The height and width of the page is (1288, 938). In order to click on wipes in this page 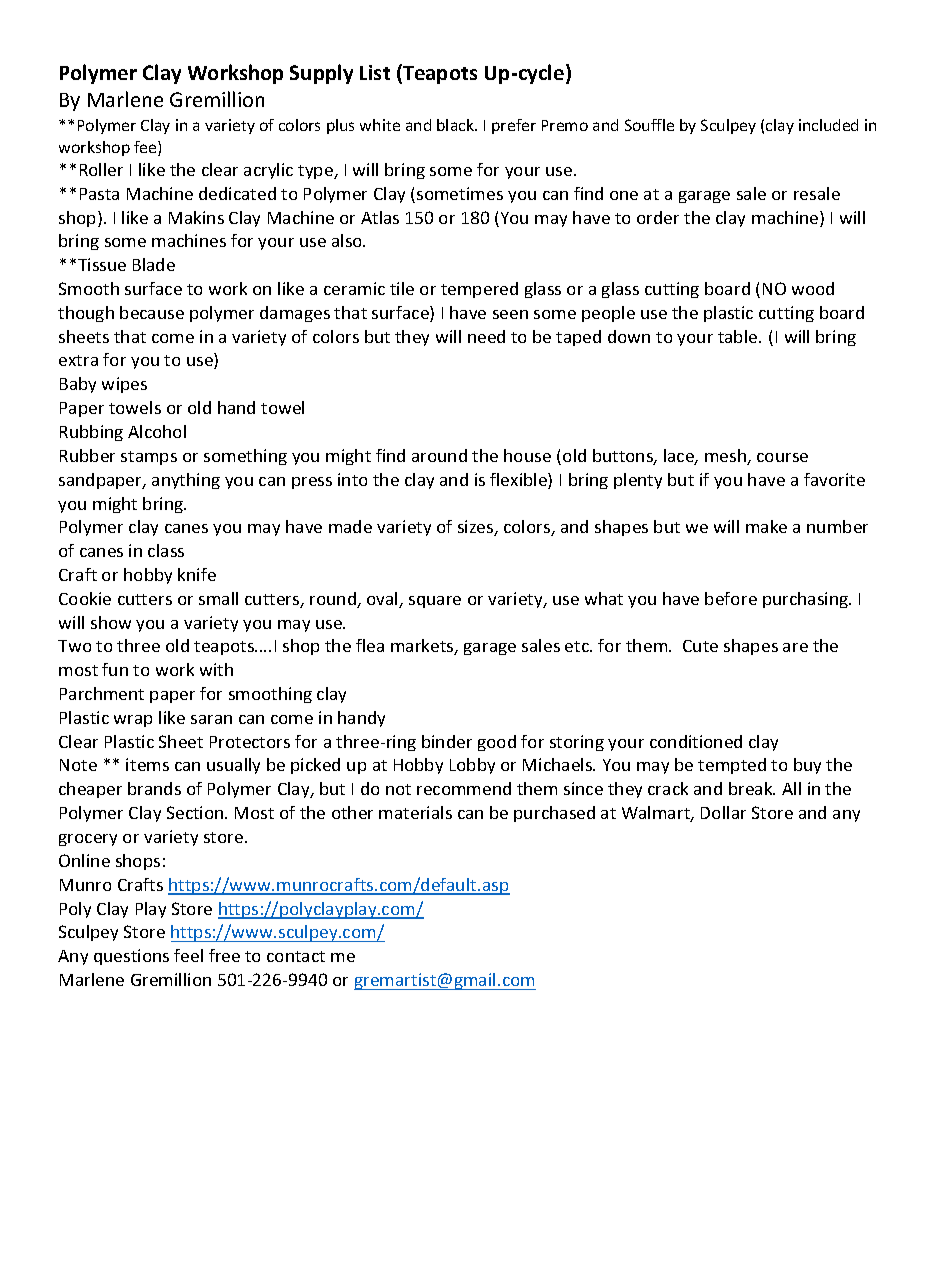, I will do `click(124, 385)`.
